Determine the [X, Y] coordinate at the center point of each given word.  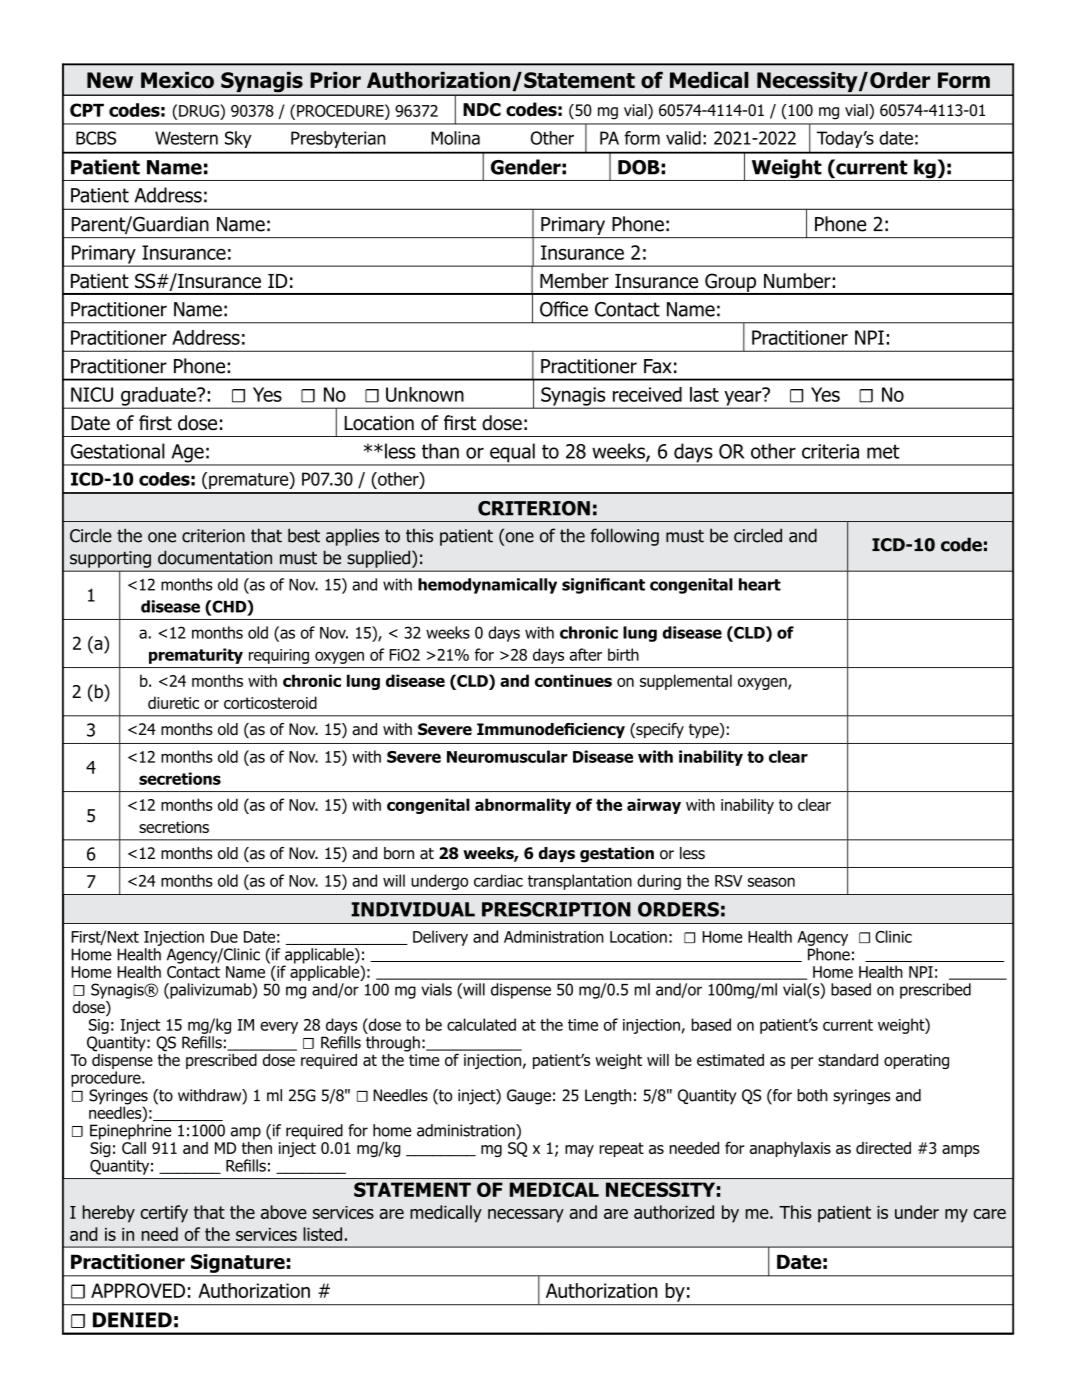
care [989, 1214]
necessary [526, 1216]
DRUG [200, 110]
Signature [238, 1263]
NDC [482, 110]
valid [683, 138]
